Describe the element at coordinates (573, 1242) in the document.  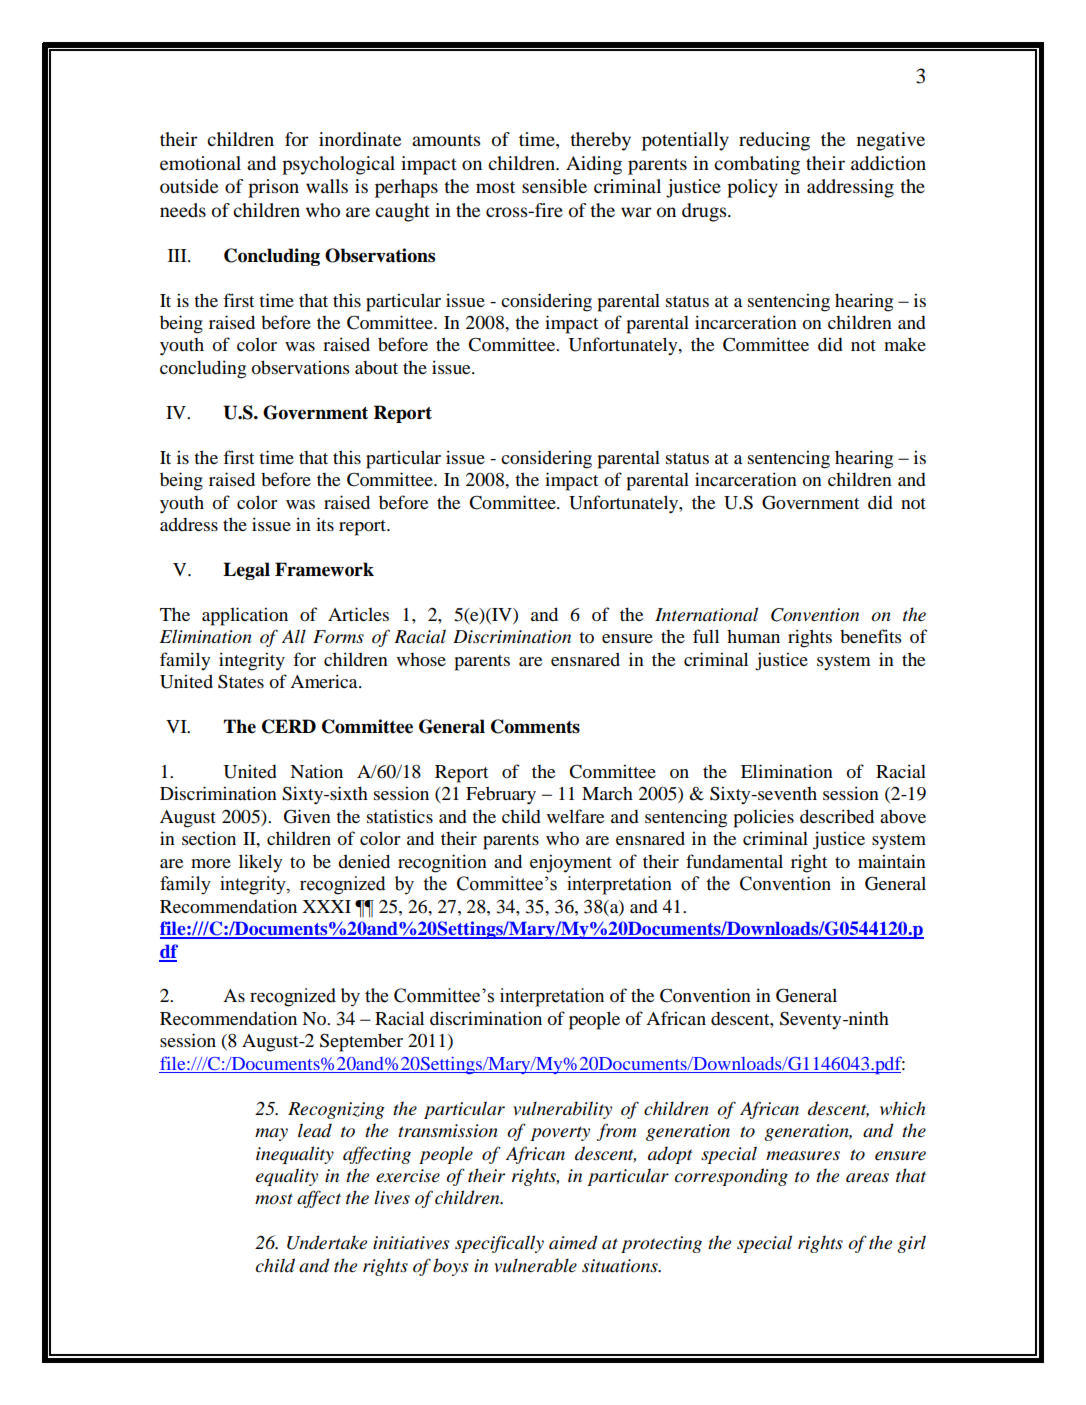
I see `aimed` at that location.
